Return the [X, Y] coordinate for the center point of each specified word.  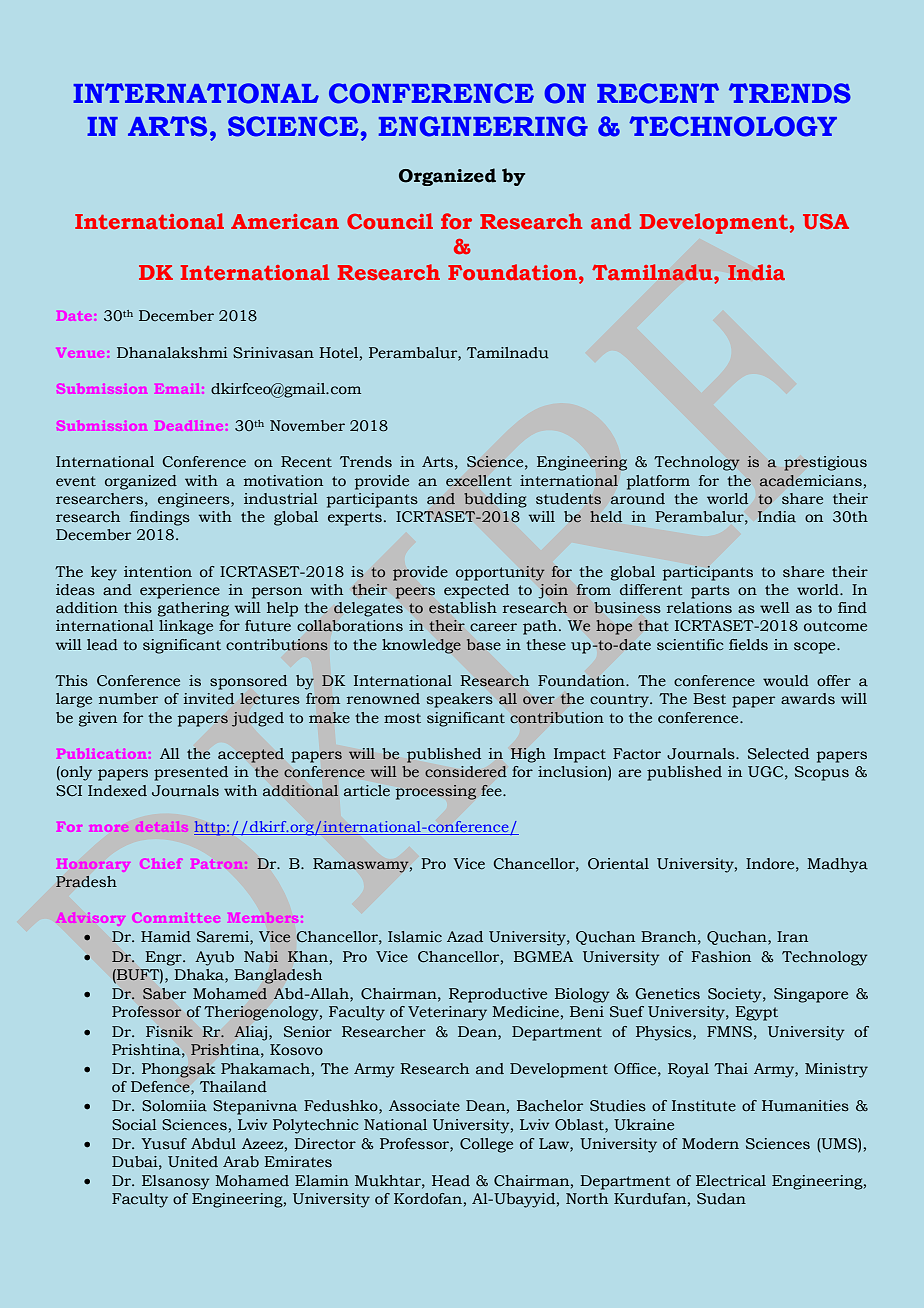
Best [709, 698]
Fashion [721, 957]
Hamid [166, 936]
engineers [195, 500]
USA [826, 221]
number [128, 699]
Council [390, 221]
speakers [460, 700]
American [285, 221]
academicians [810, 481]
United [193, 1161]
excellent [479, 481]
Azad [465, 936]
